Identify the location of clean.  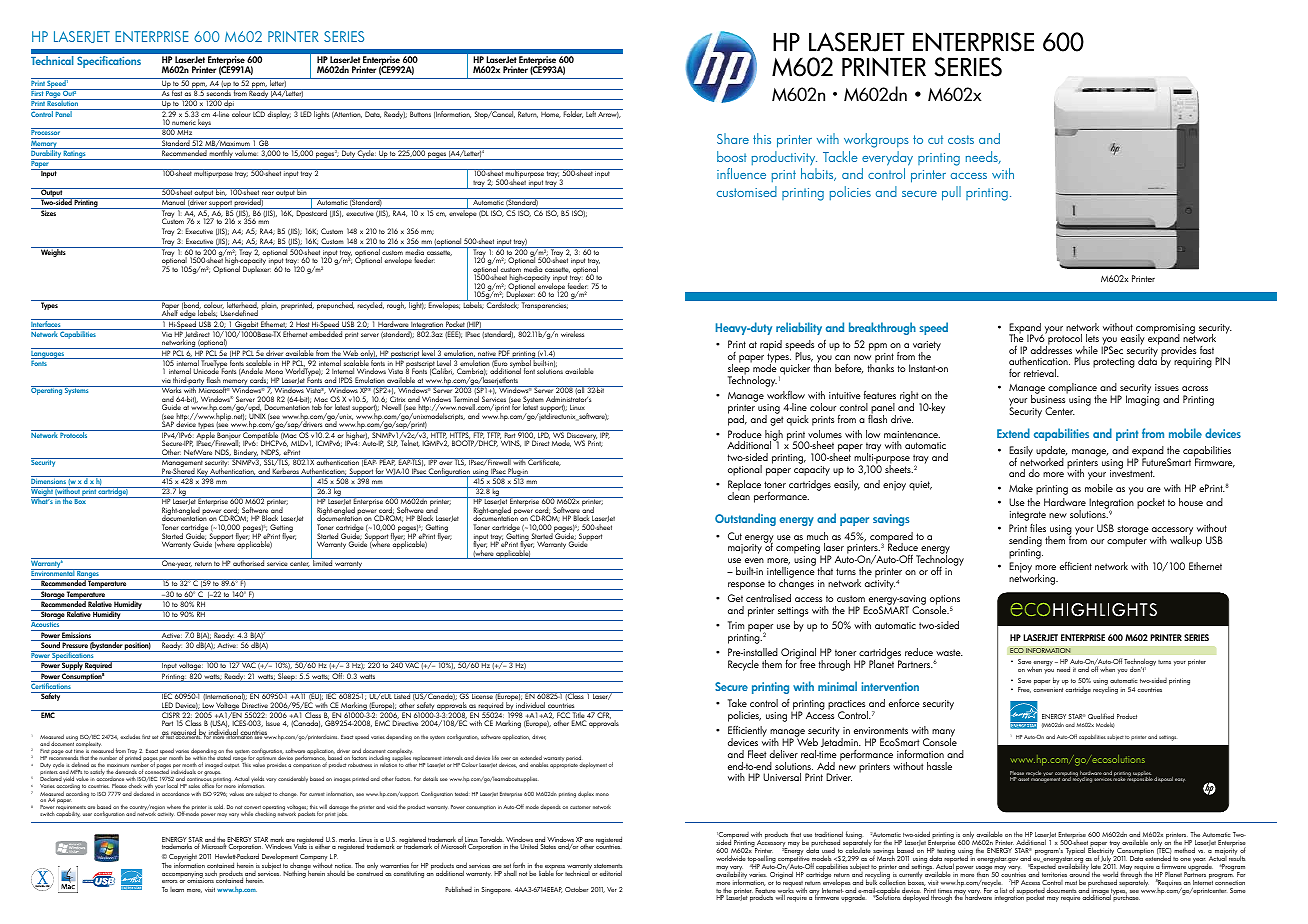
(739, 495).
